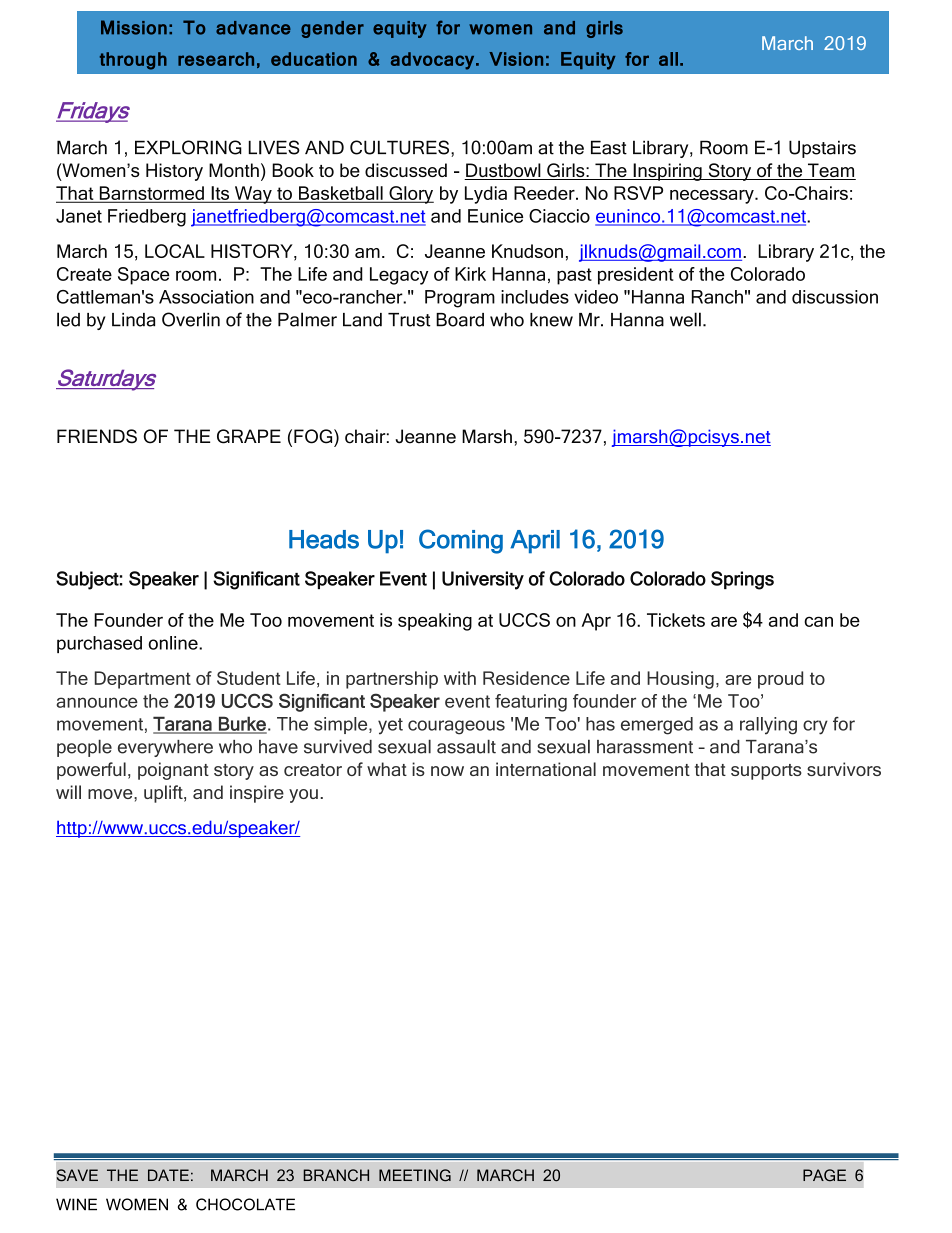 This screenshot has height=1233, width=952. Describe the element at coordinates (822, 149) in the screenshot. I see `Upstairs` at that location.
